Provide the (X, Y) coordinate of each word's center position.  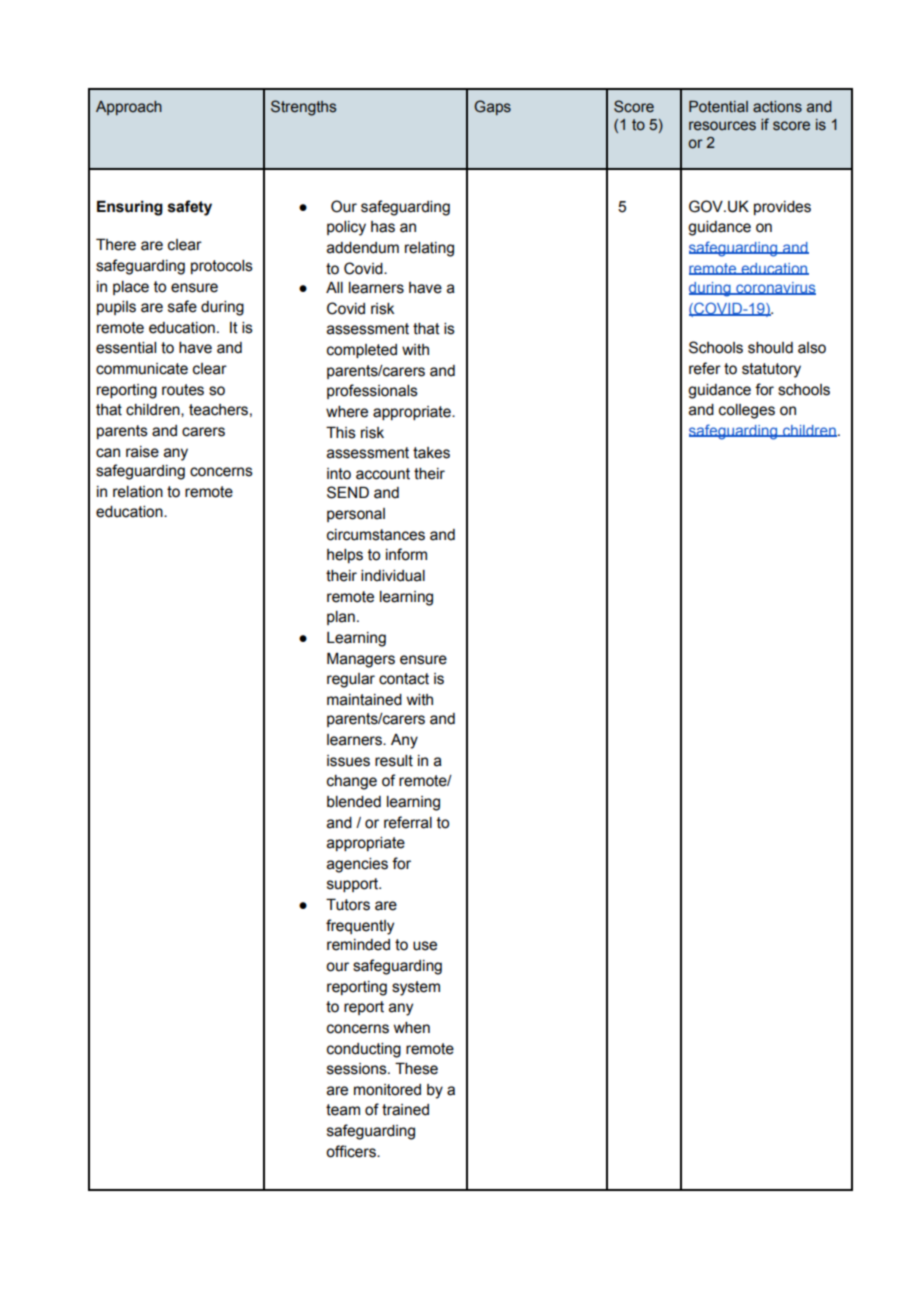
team (343, 1110)
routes (183, 390)
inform (406, 554)
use (425, 946)
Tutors (348, 905)
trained (405, 1110)
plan (341, 618)
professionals (372, 391)
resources (722, 126)
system (416, 988)
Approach (129, 108)
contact (404, 679)
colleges (747, 411)
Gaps (492, 107)
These (416, 1069)
